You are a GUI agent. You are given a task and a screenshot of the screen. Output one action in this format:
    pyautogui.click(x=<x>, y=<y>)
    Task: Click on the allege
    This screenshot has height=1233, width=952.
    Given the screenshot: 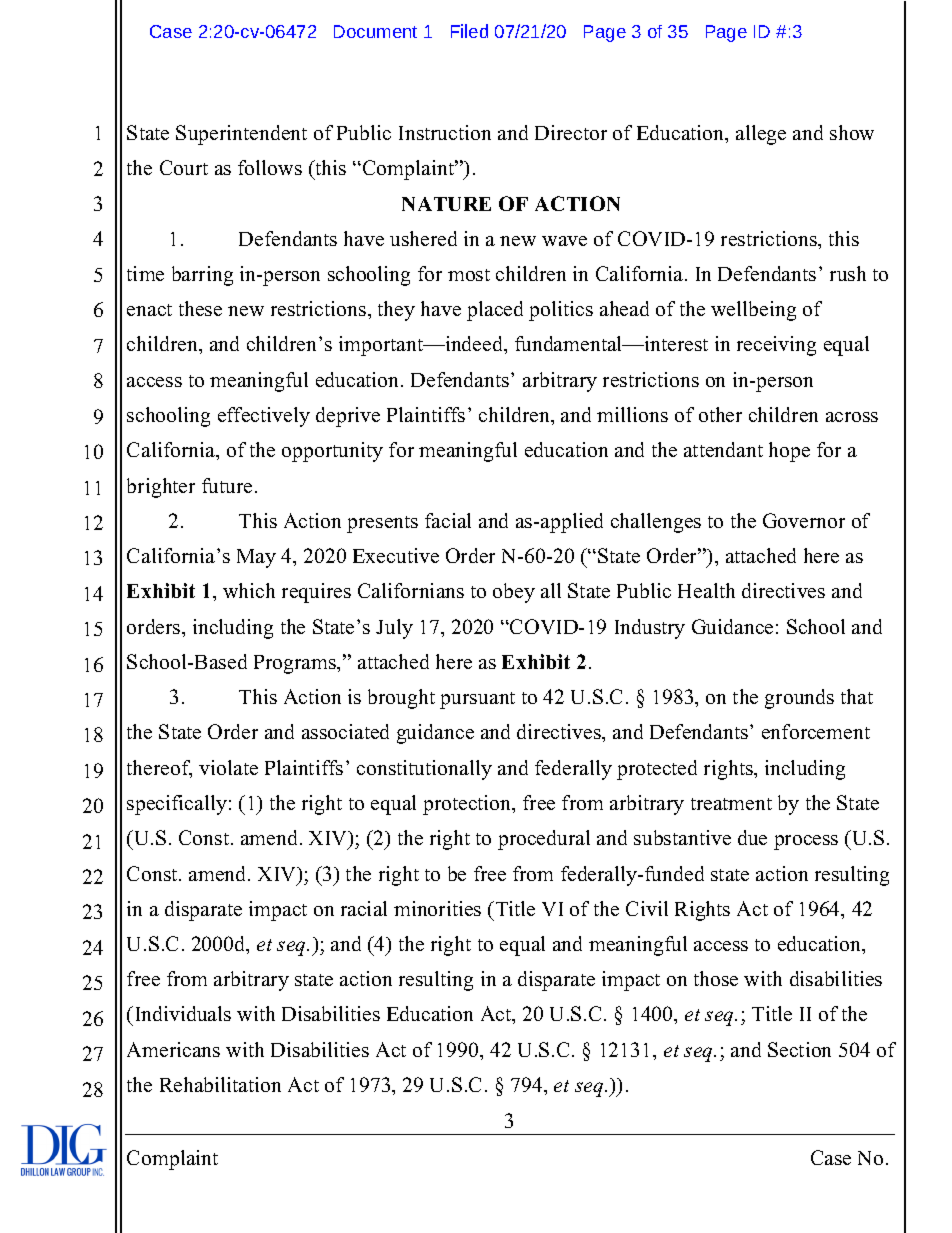 What is the action you would take?
    pyautogui.click(x=761, y=135)
